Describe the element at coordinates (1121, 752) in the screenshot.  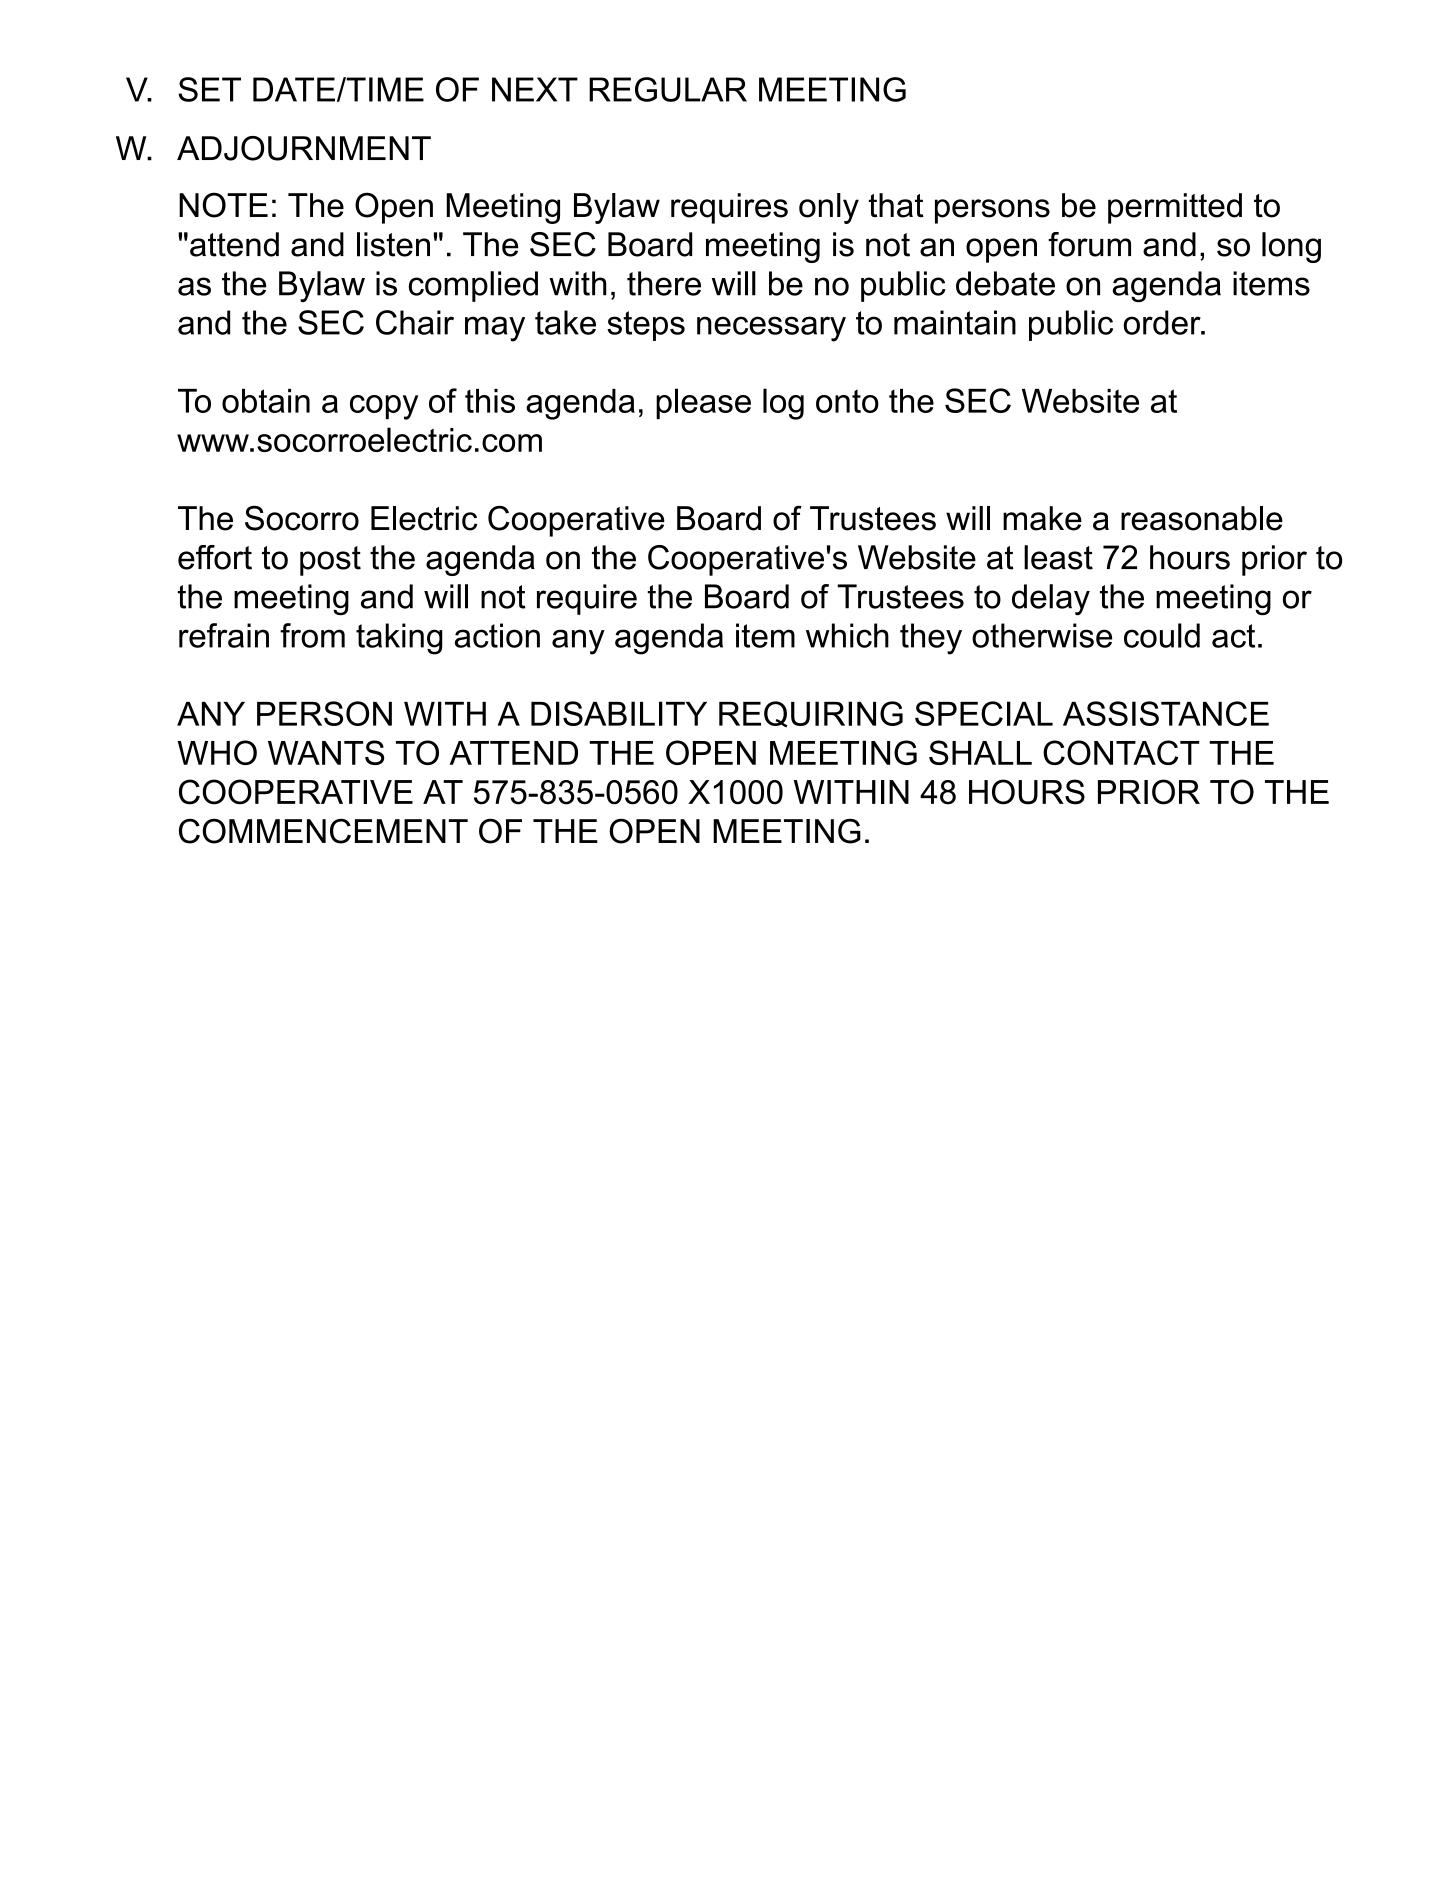
I see `CONTACT` at that location.
